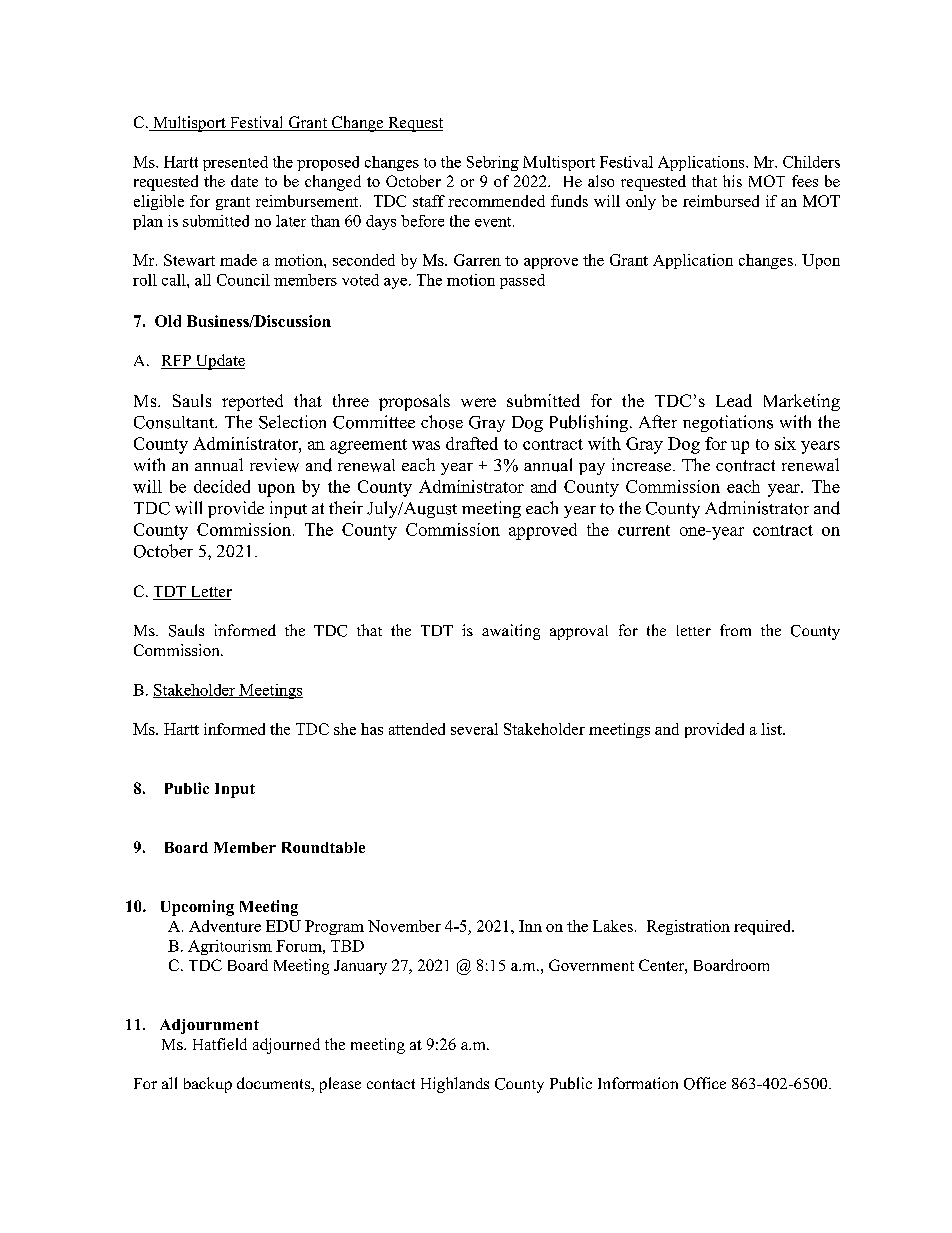 Image resolution: width=952 pixels, height=1233 pixels. What do you see at coordinates (235, 163) in the page?
I see `presented` at bounding box center [235, 163].
